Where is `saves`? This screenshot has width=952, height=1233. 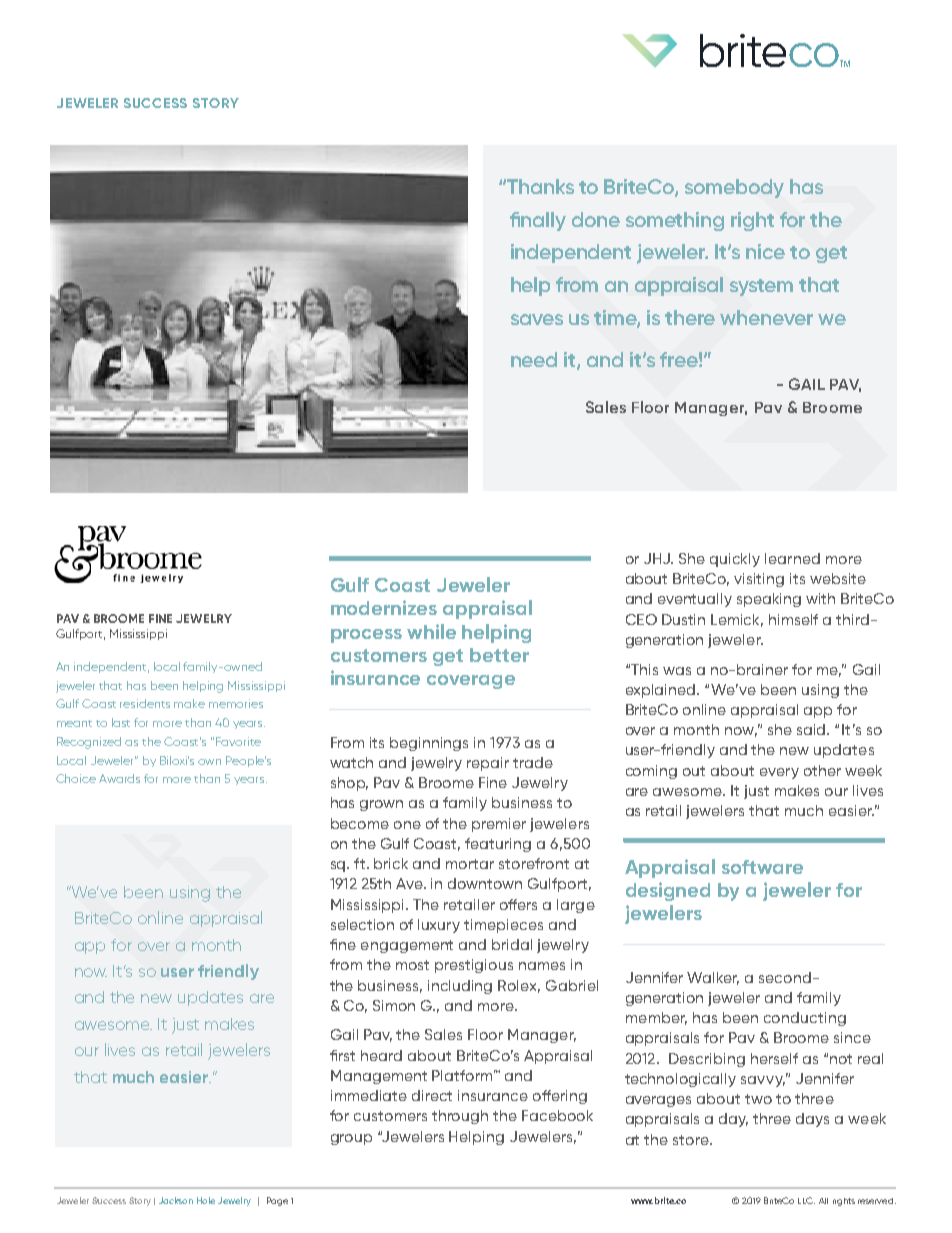 saves is located at coordinates (537, 319).
